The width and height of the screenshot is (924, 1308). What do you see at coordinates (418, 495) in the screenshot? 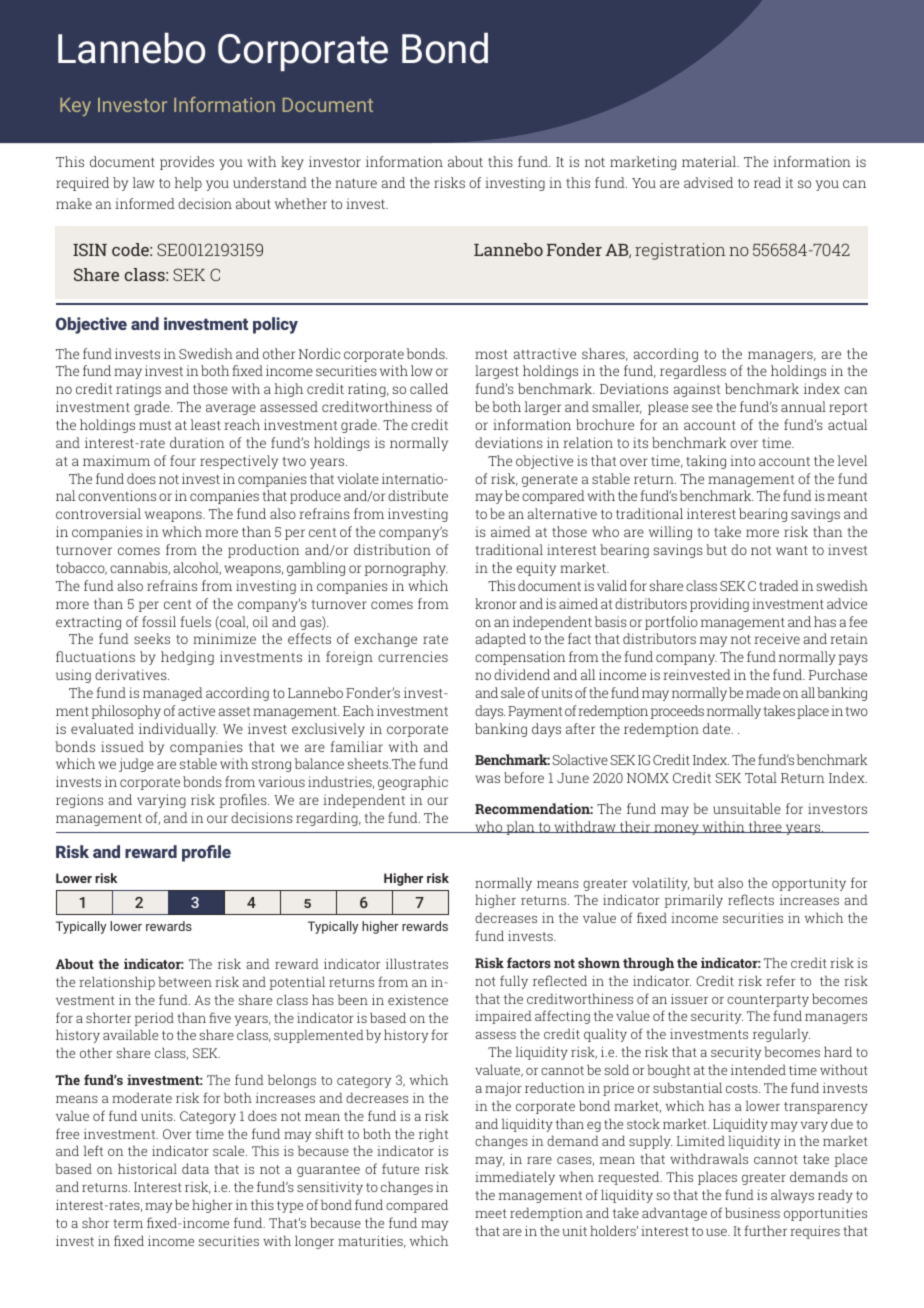
I see `distribute` at bounding box center [418, 495].
